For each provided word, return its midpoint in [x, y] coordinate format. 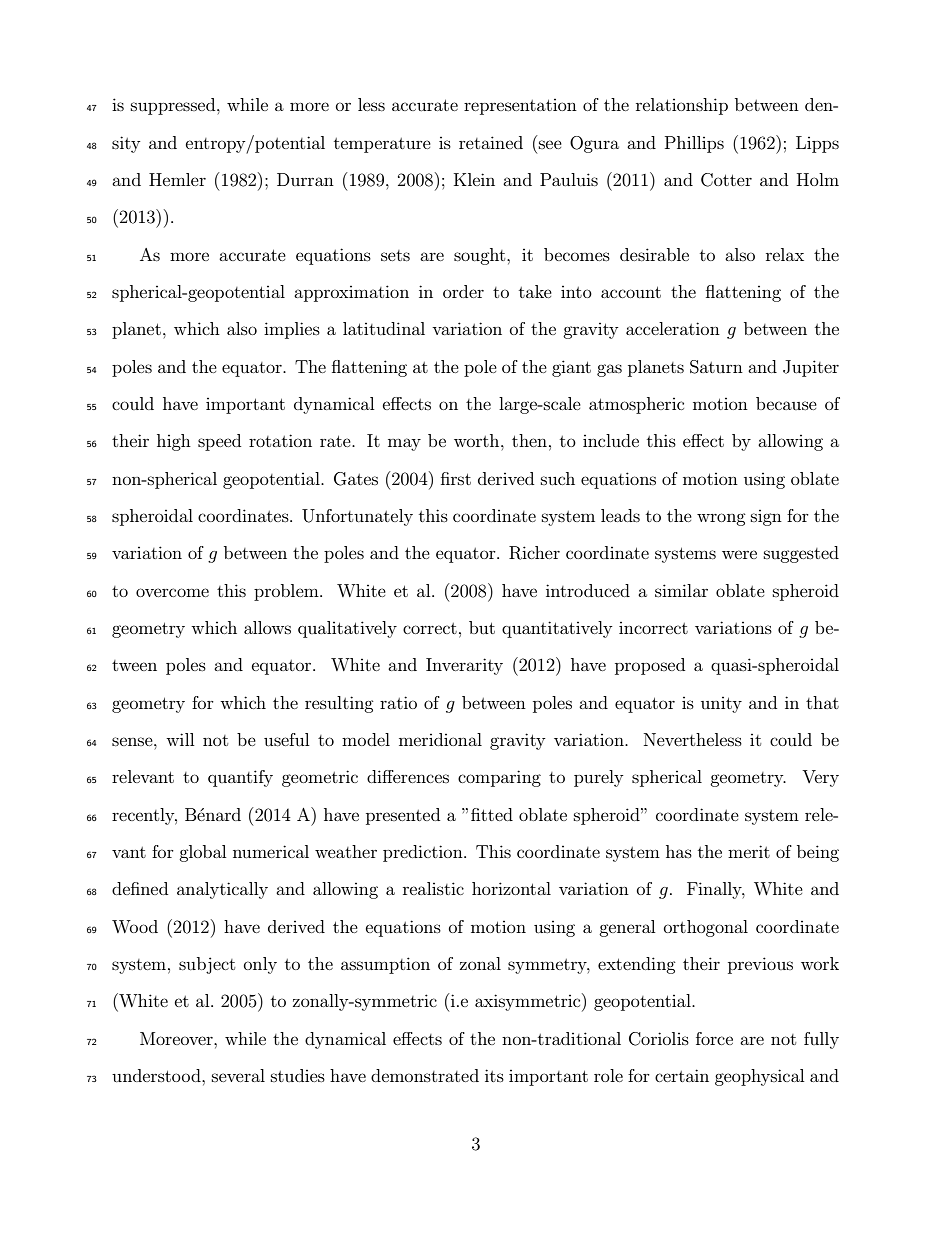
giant [571, 368]
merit [749, 851]
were [739, 554]
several [238, 1075]
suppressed [174, 106]
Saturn [716, 367]
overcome [172, 592]
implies [292, 330]
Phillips [694, 144]
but [482, 627]
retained [491, 142]
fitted [492, 814]
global [202, 853]
